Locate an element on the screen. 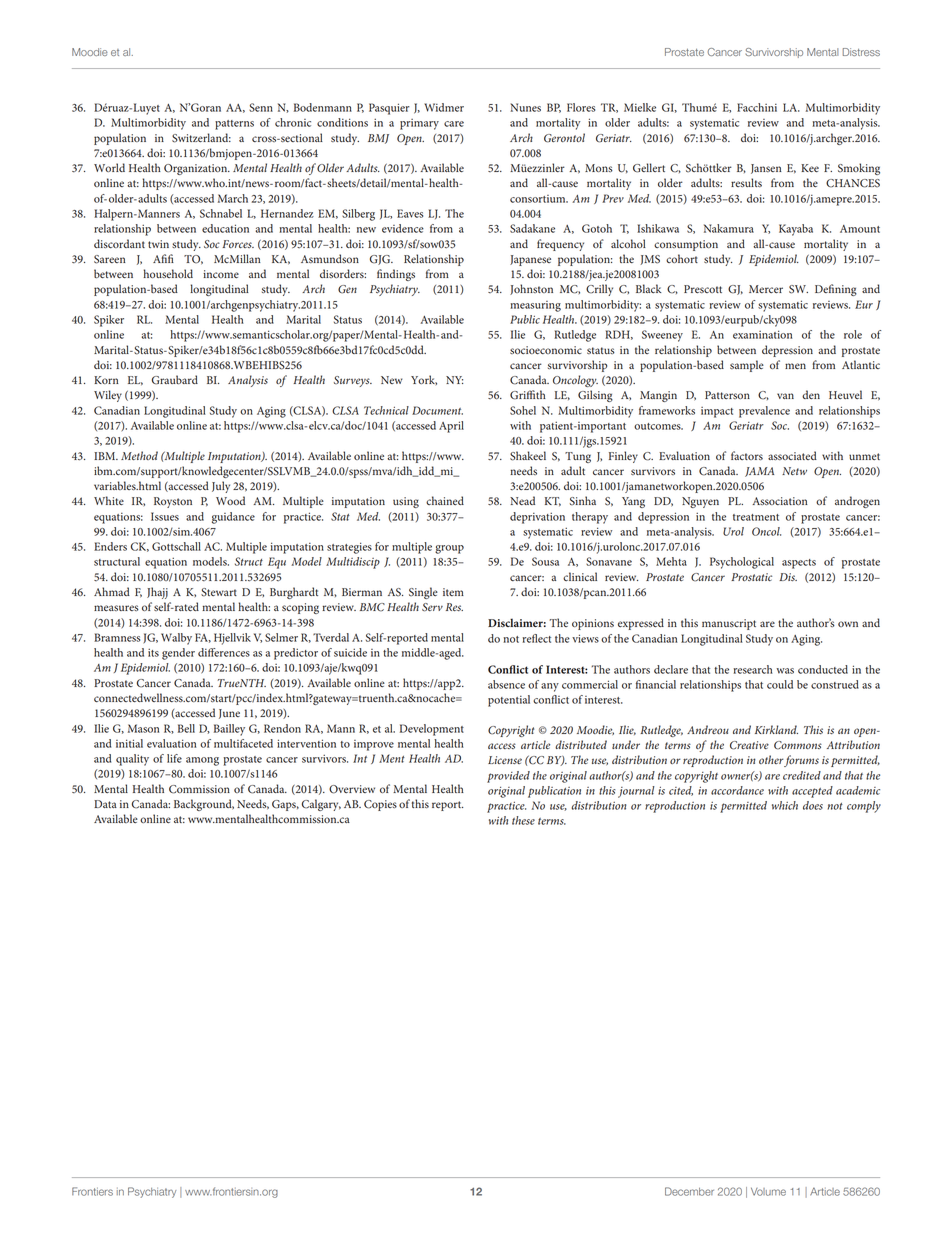 The width and height of the screenshot is (952, 1247). Volume is located at coordinates (768, 1192).
